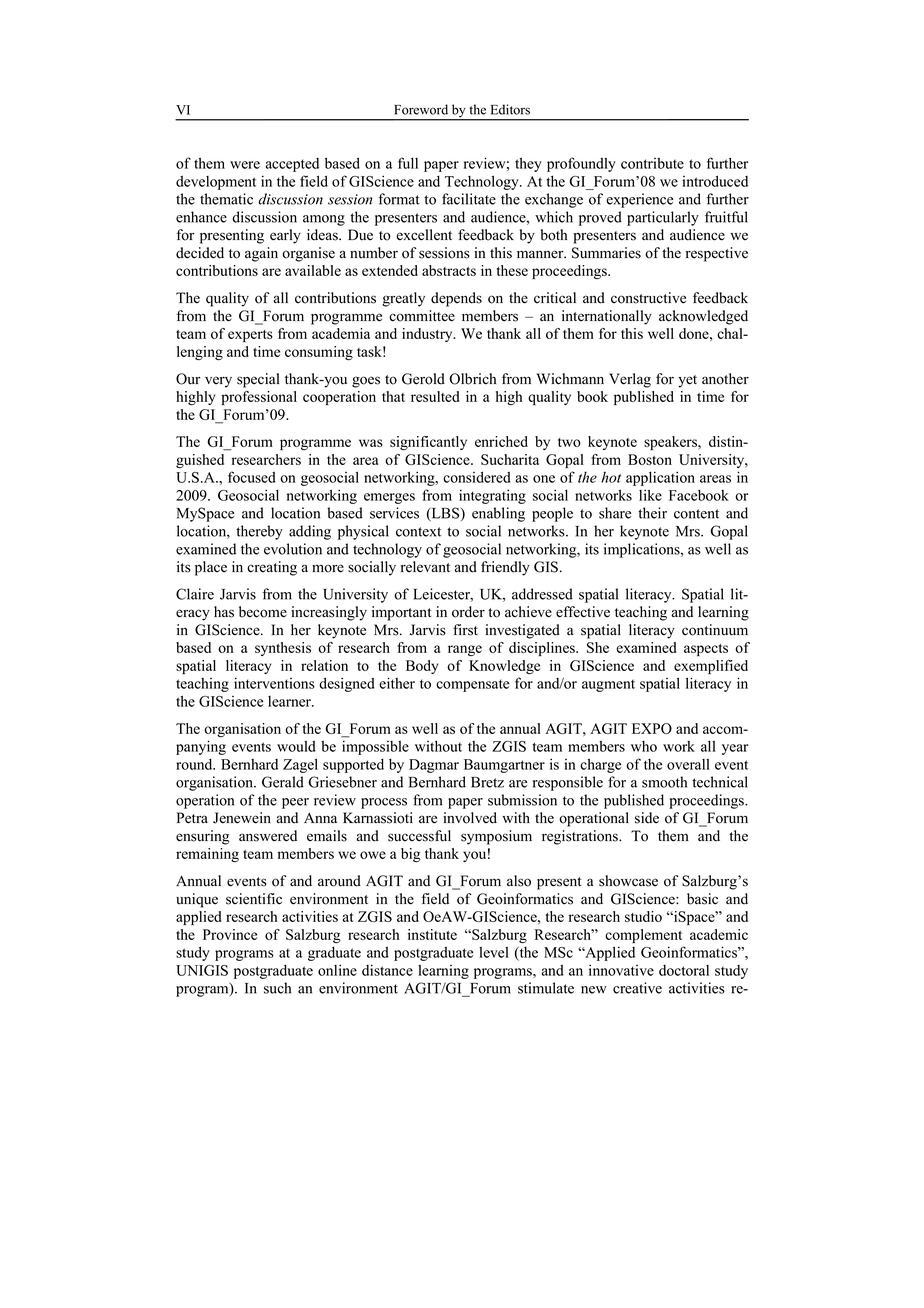 Image resolution: width=924 pixels, height=1308 pixels. I want to click on Gerald, so click(283, 782).
